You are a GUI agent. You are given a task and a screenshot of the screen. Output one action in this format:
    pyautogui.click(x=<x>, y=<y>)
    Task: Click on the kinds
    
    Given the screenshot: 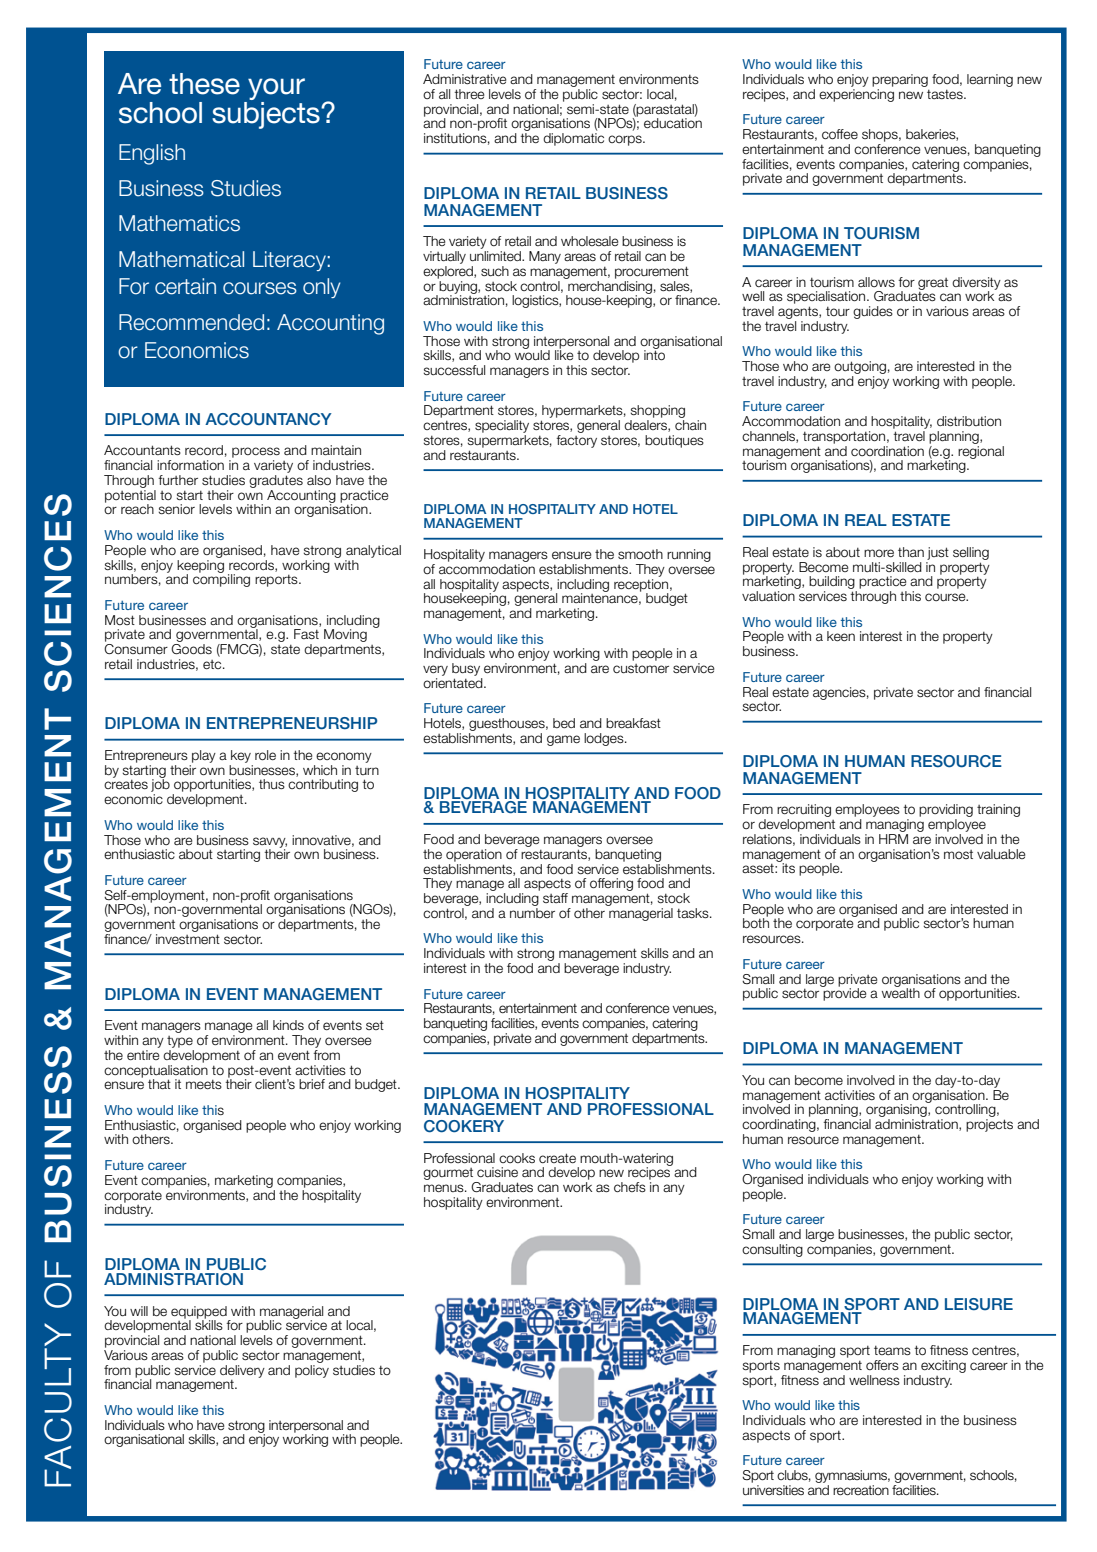 What is the action you would take?
    pyautogui.click(x=288, y=1025)
